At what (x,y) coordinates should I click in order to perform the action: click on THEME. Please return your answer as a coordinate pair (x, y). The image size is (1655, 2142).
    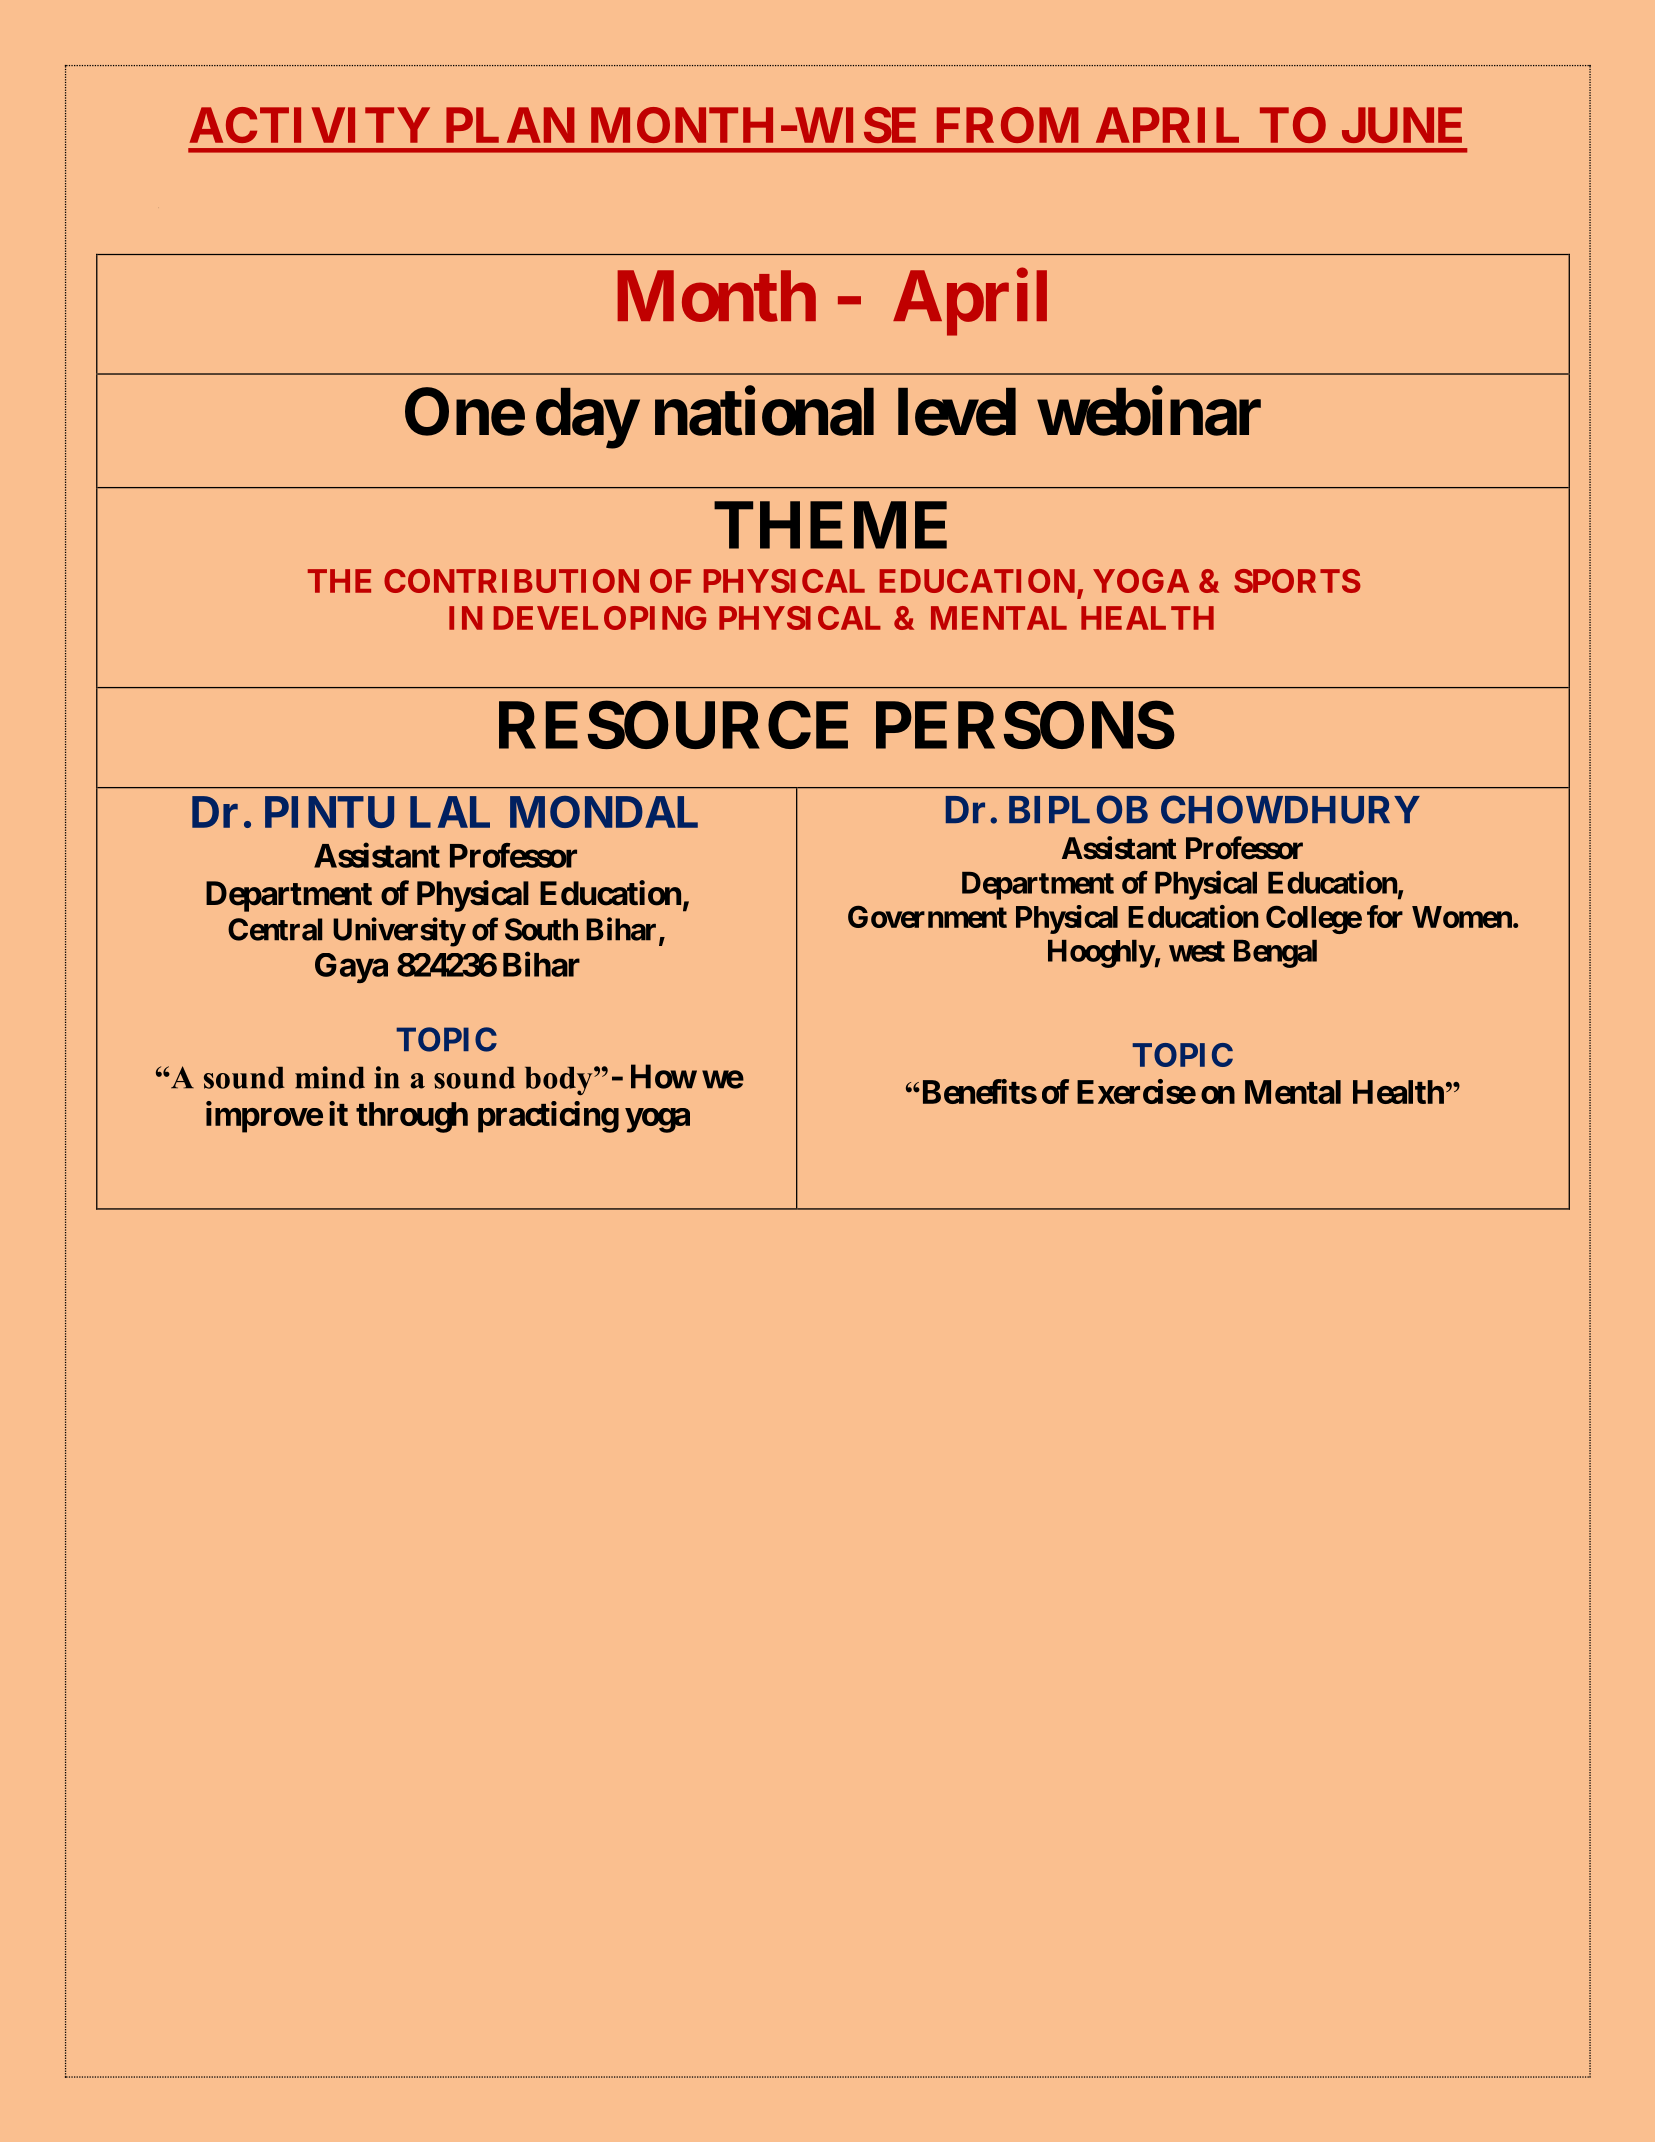
    Looking at the image, I should click on (830, 525).
